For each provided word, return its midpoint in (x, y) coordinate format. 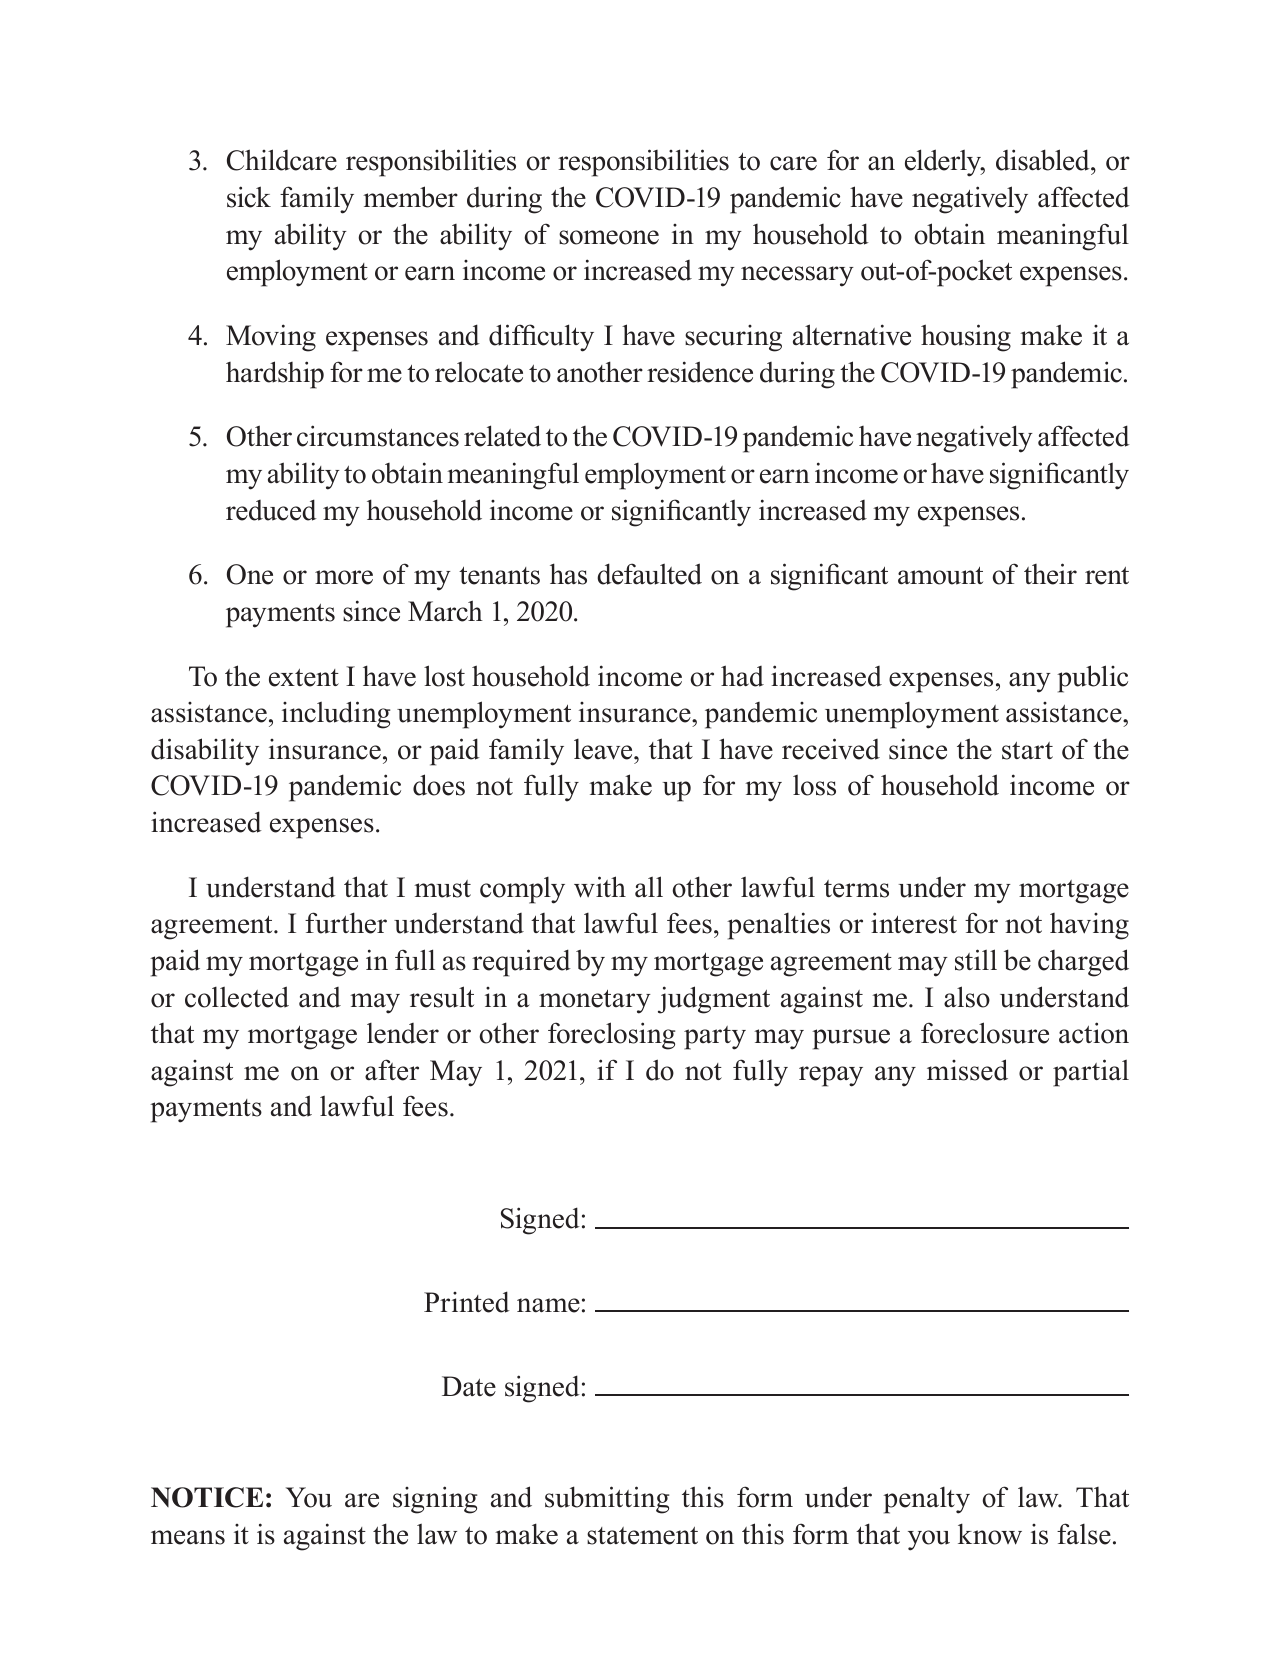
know (990, 1534)
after (392, 1070)
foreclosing (611, 1036)
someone (609, 237)
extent (304, 678)
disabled (1044, 160)
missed (967, 1070)
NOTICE (207, 1497)
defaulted (649, 574)
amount (940, 576)
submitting (607, 1500)
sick (249, 197)
